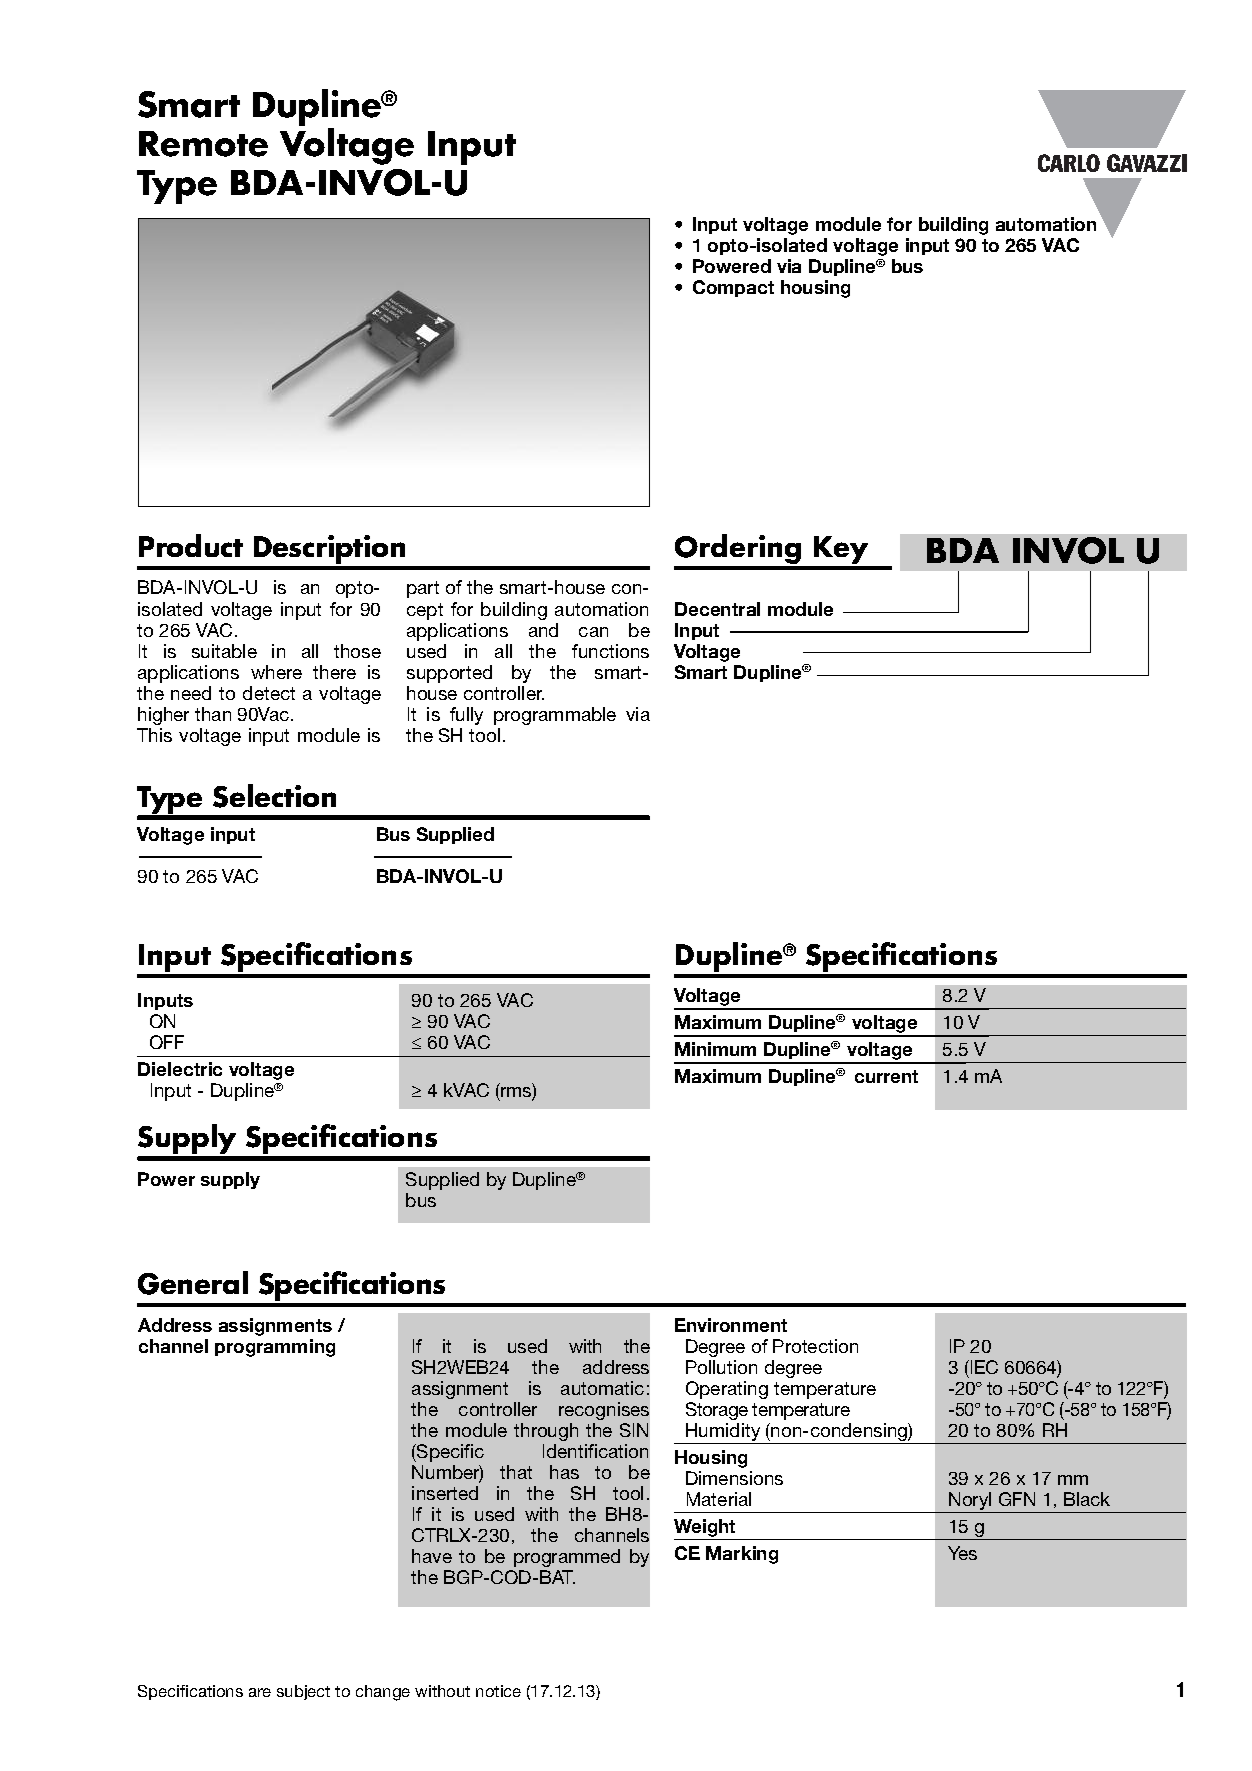  Describe the element at coordinates (274, 796) in the document. I see `Selection` at that location.
